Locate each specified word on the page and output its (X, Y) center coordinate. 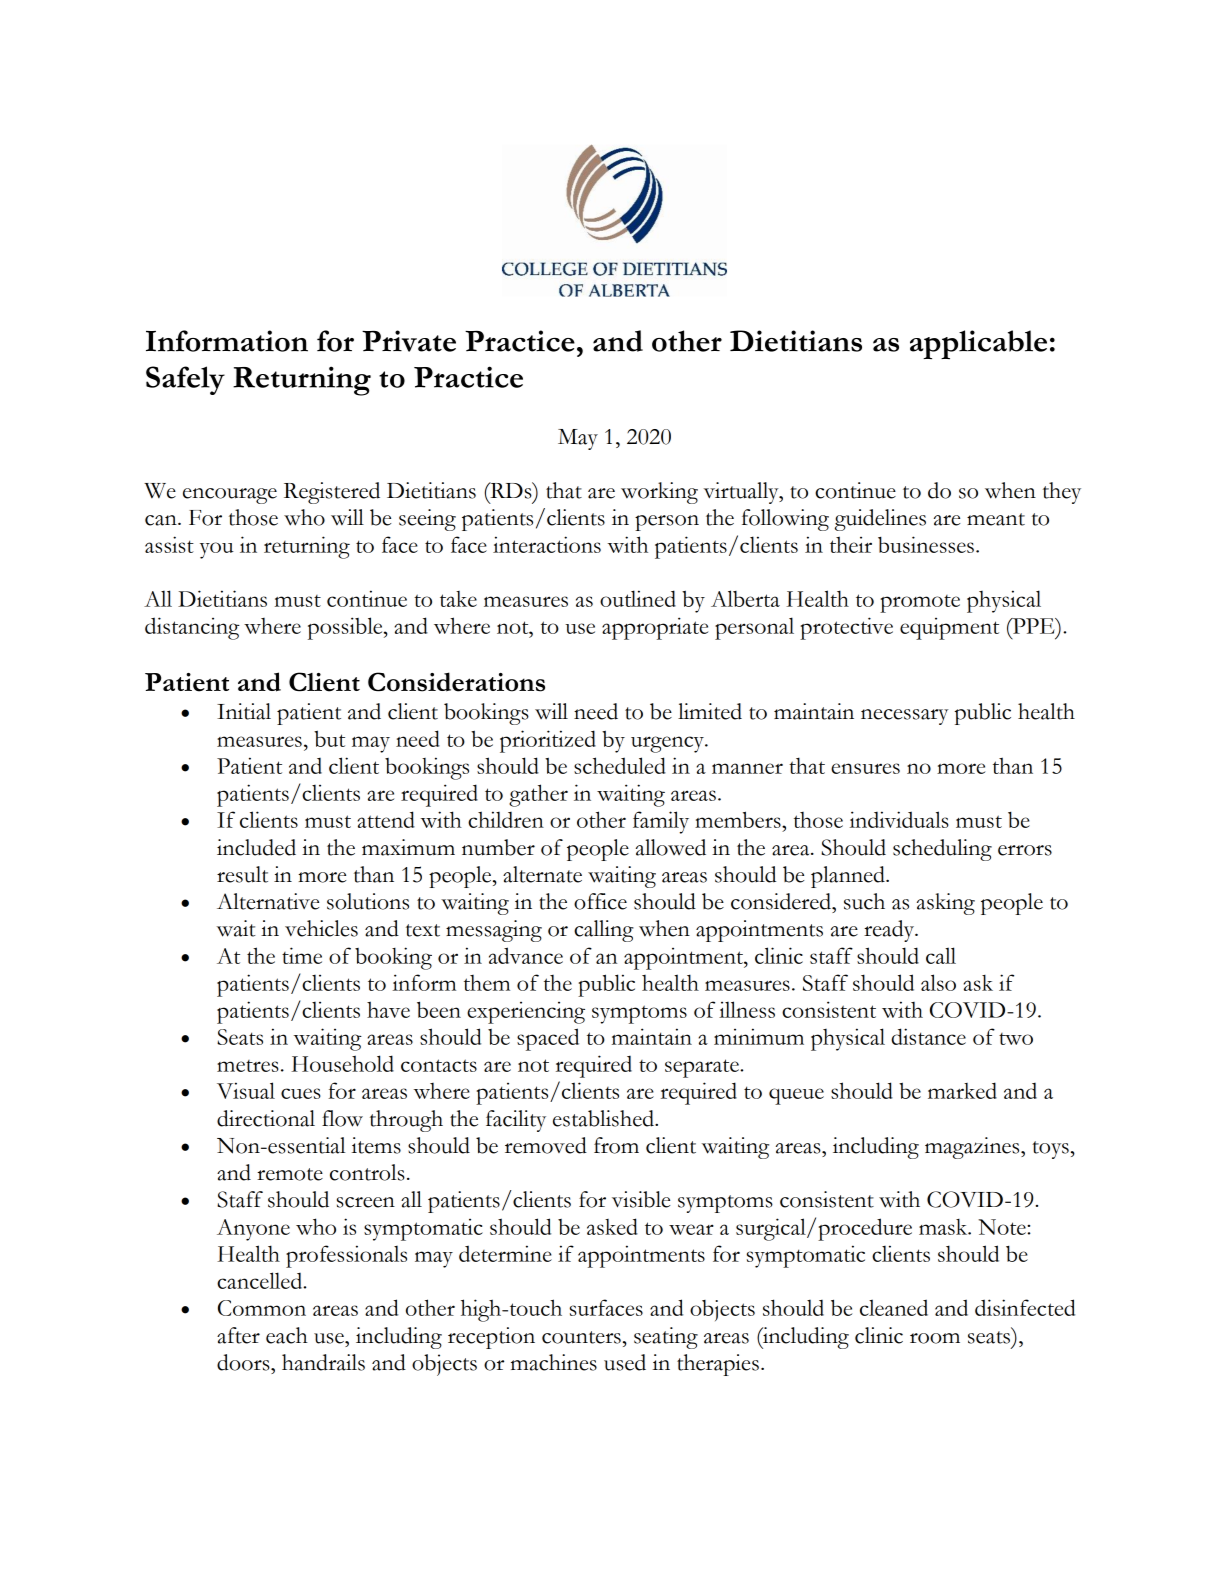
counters (581, 1337)
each (287, 1335)
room (935, 1338)
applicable (978, 344)
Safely (185, 380)
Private (409, 341)
